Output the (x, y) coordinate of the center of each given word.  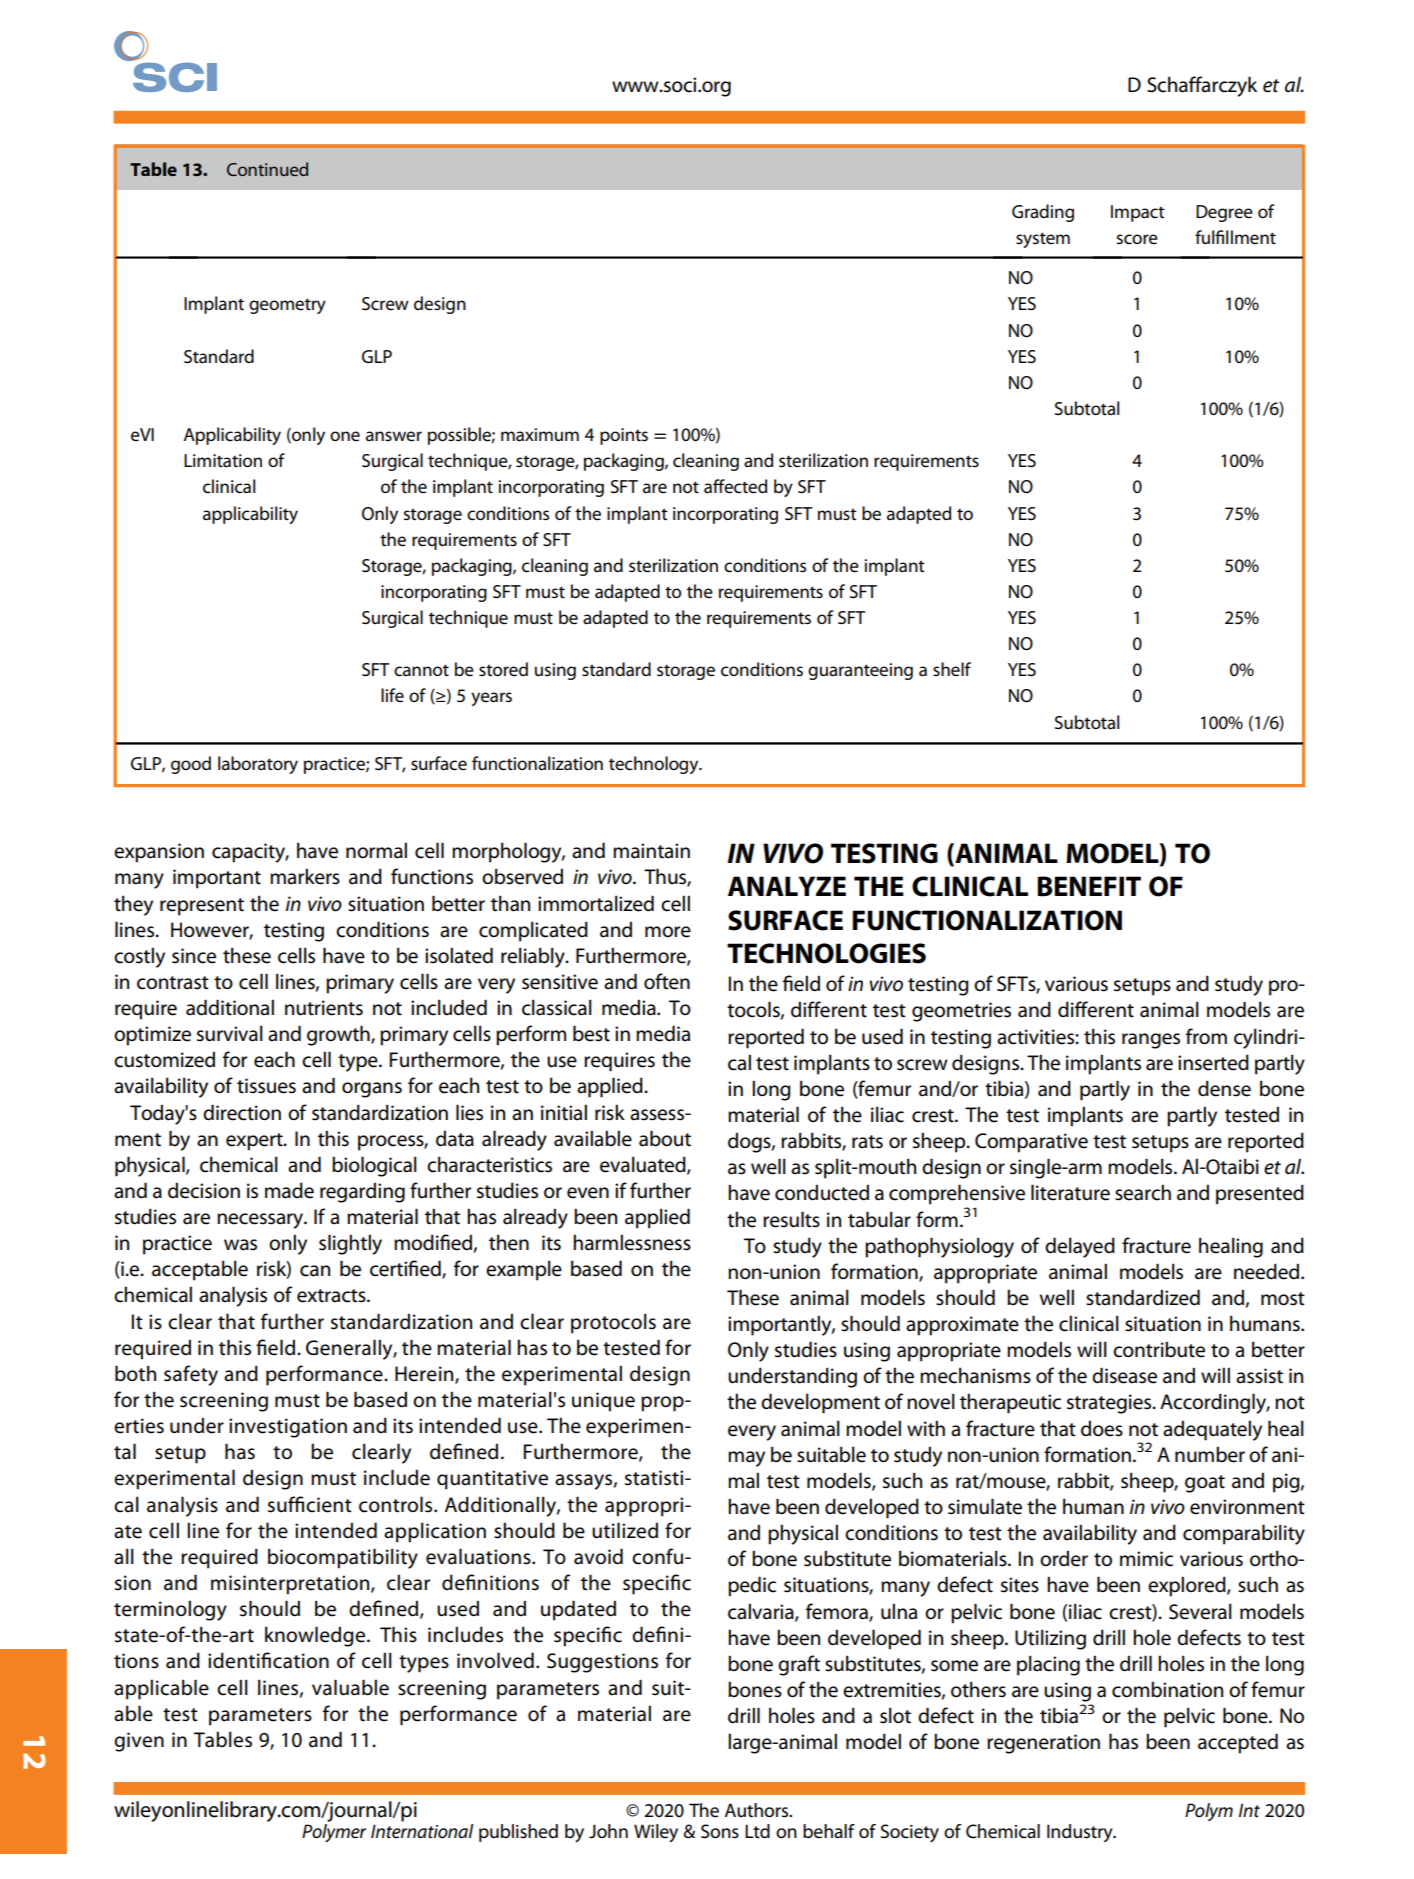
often (667, 981)
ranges (1151, 1041)
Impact (1138, 213)
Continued (267, 169)
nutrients (324, 1008)
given (139, 1742)
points (624, 436)
